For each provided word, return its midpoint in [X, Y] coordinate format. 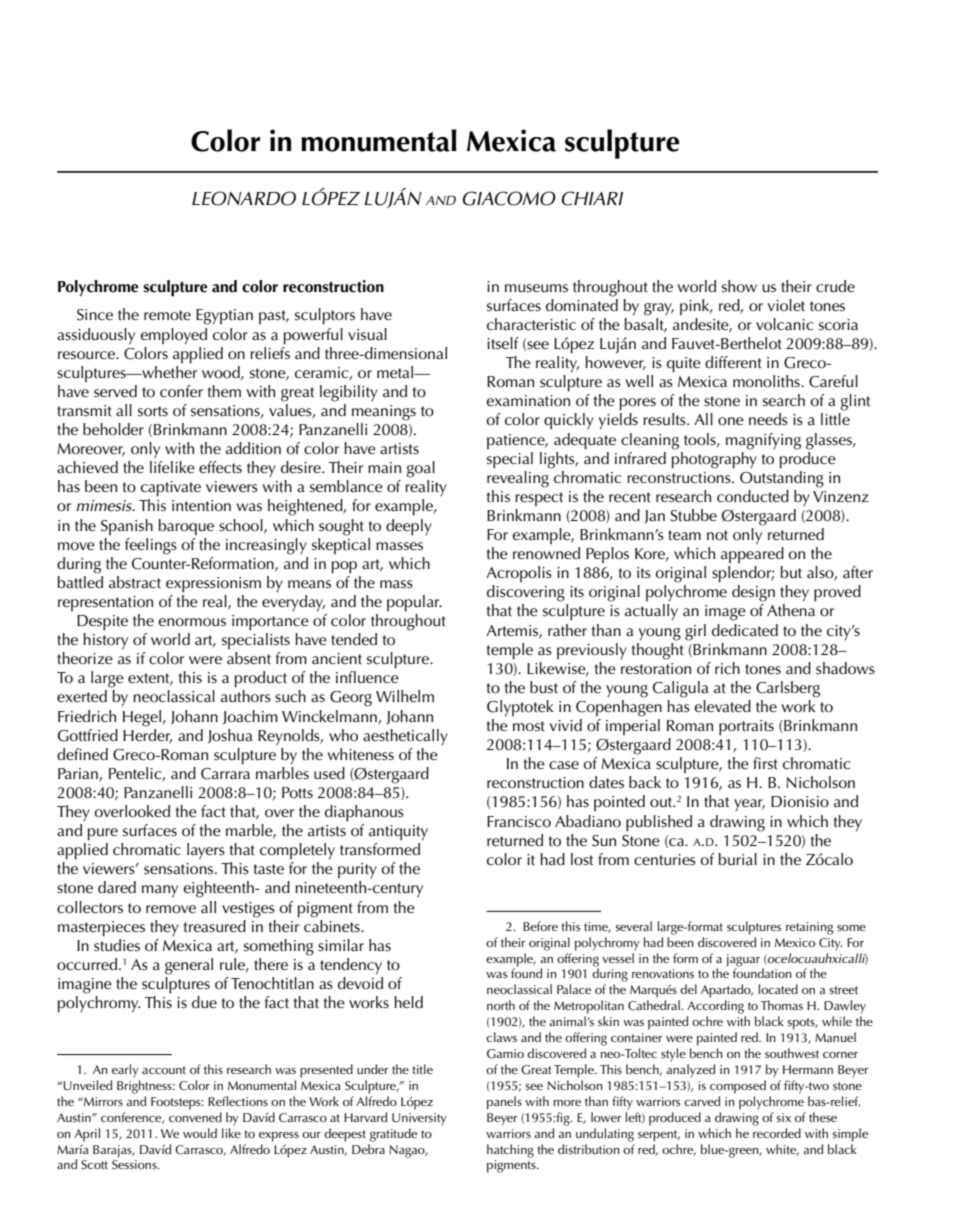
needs [768, 419]
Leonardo [244, 198]
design [753, 593]
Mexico [795, 942]
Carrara [225, 774]
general [189, 966]
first [765, 763]
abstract [135, 582]
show [739, 286]
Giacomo [509, 198]
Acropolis [519, 574]
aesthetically [405, 737]
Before [540, 926]
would [200, 1133]
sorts [153, 411]
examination [528, 401]
